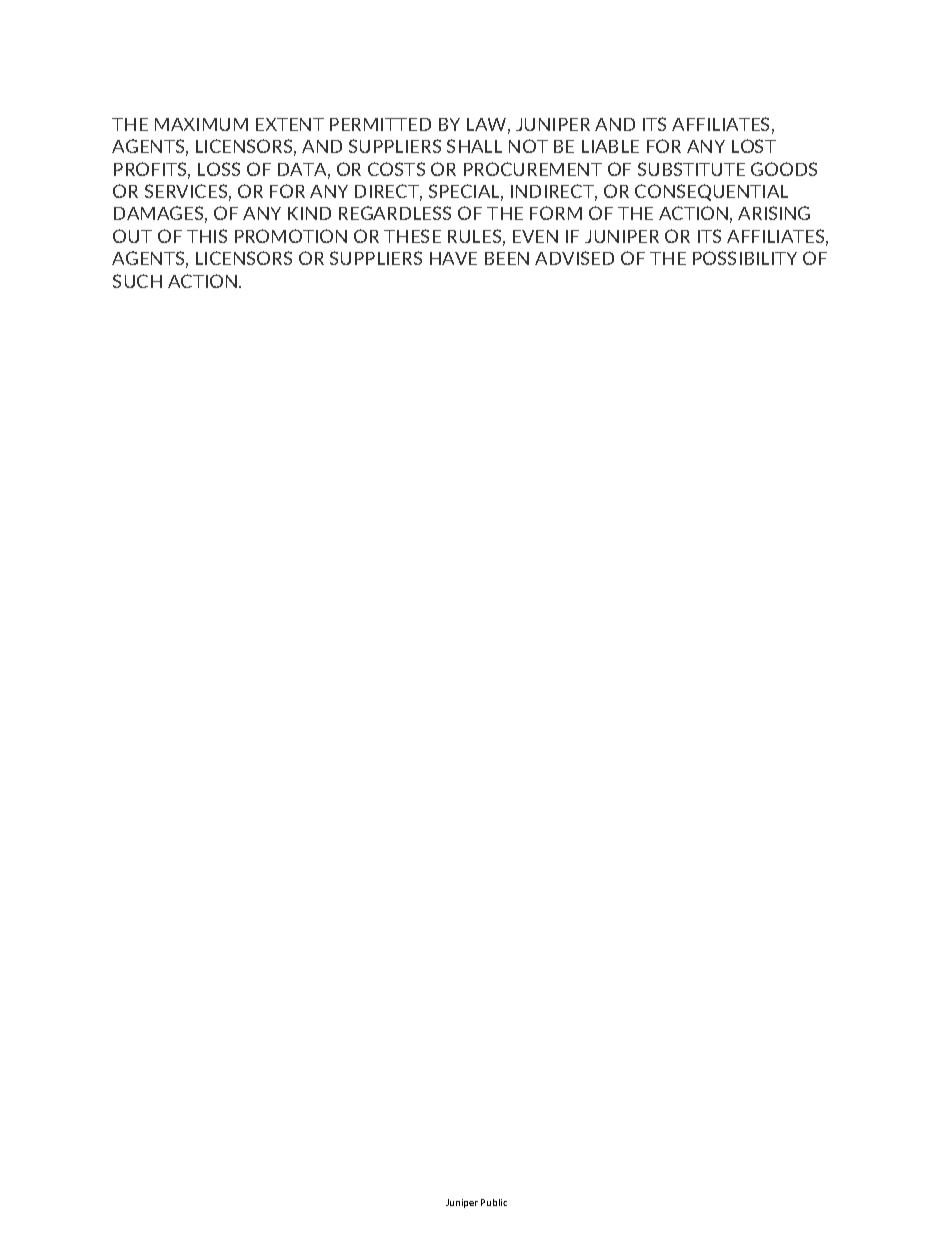 This screenshot has width=952, height=1233. I want to click on SUBSTITUTE, so click(691, 169).
